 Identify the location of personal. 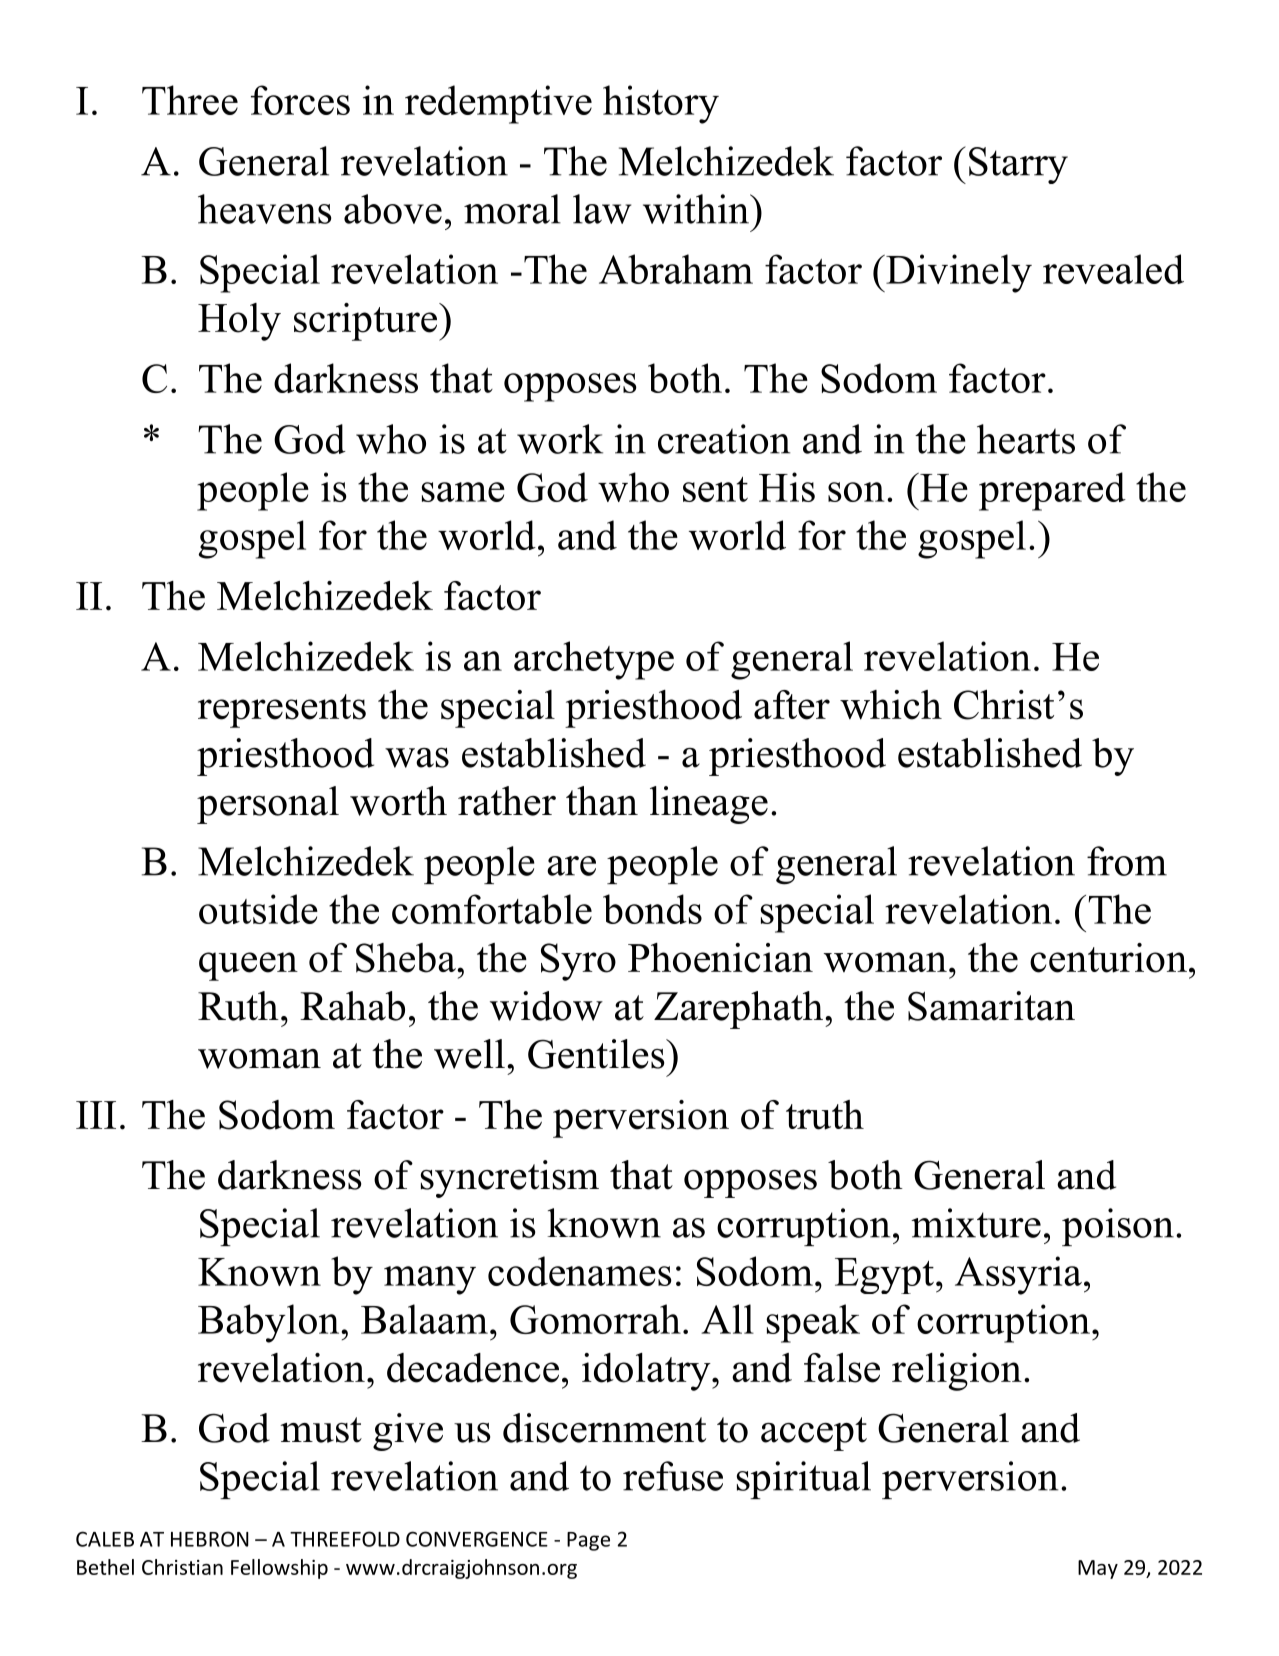
(268, 805).
